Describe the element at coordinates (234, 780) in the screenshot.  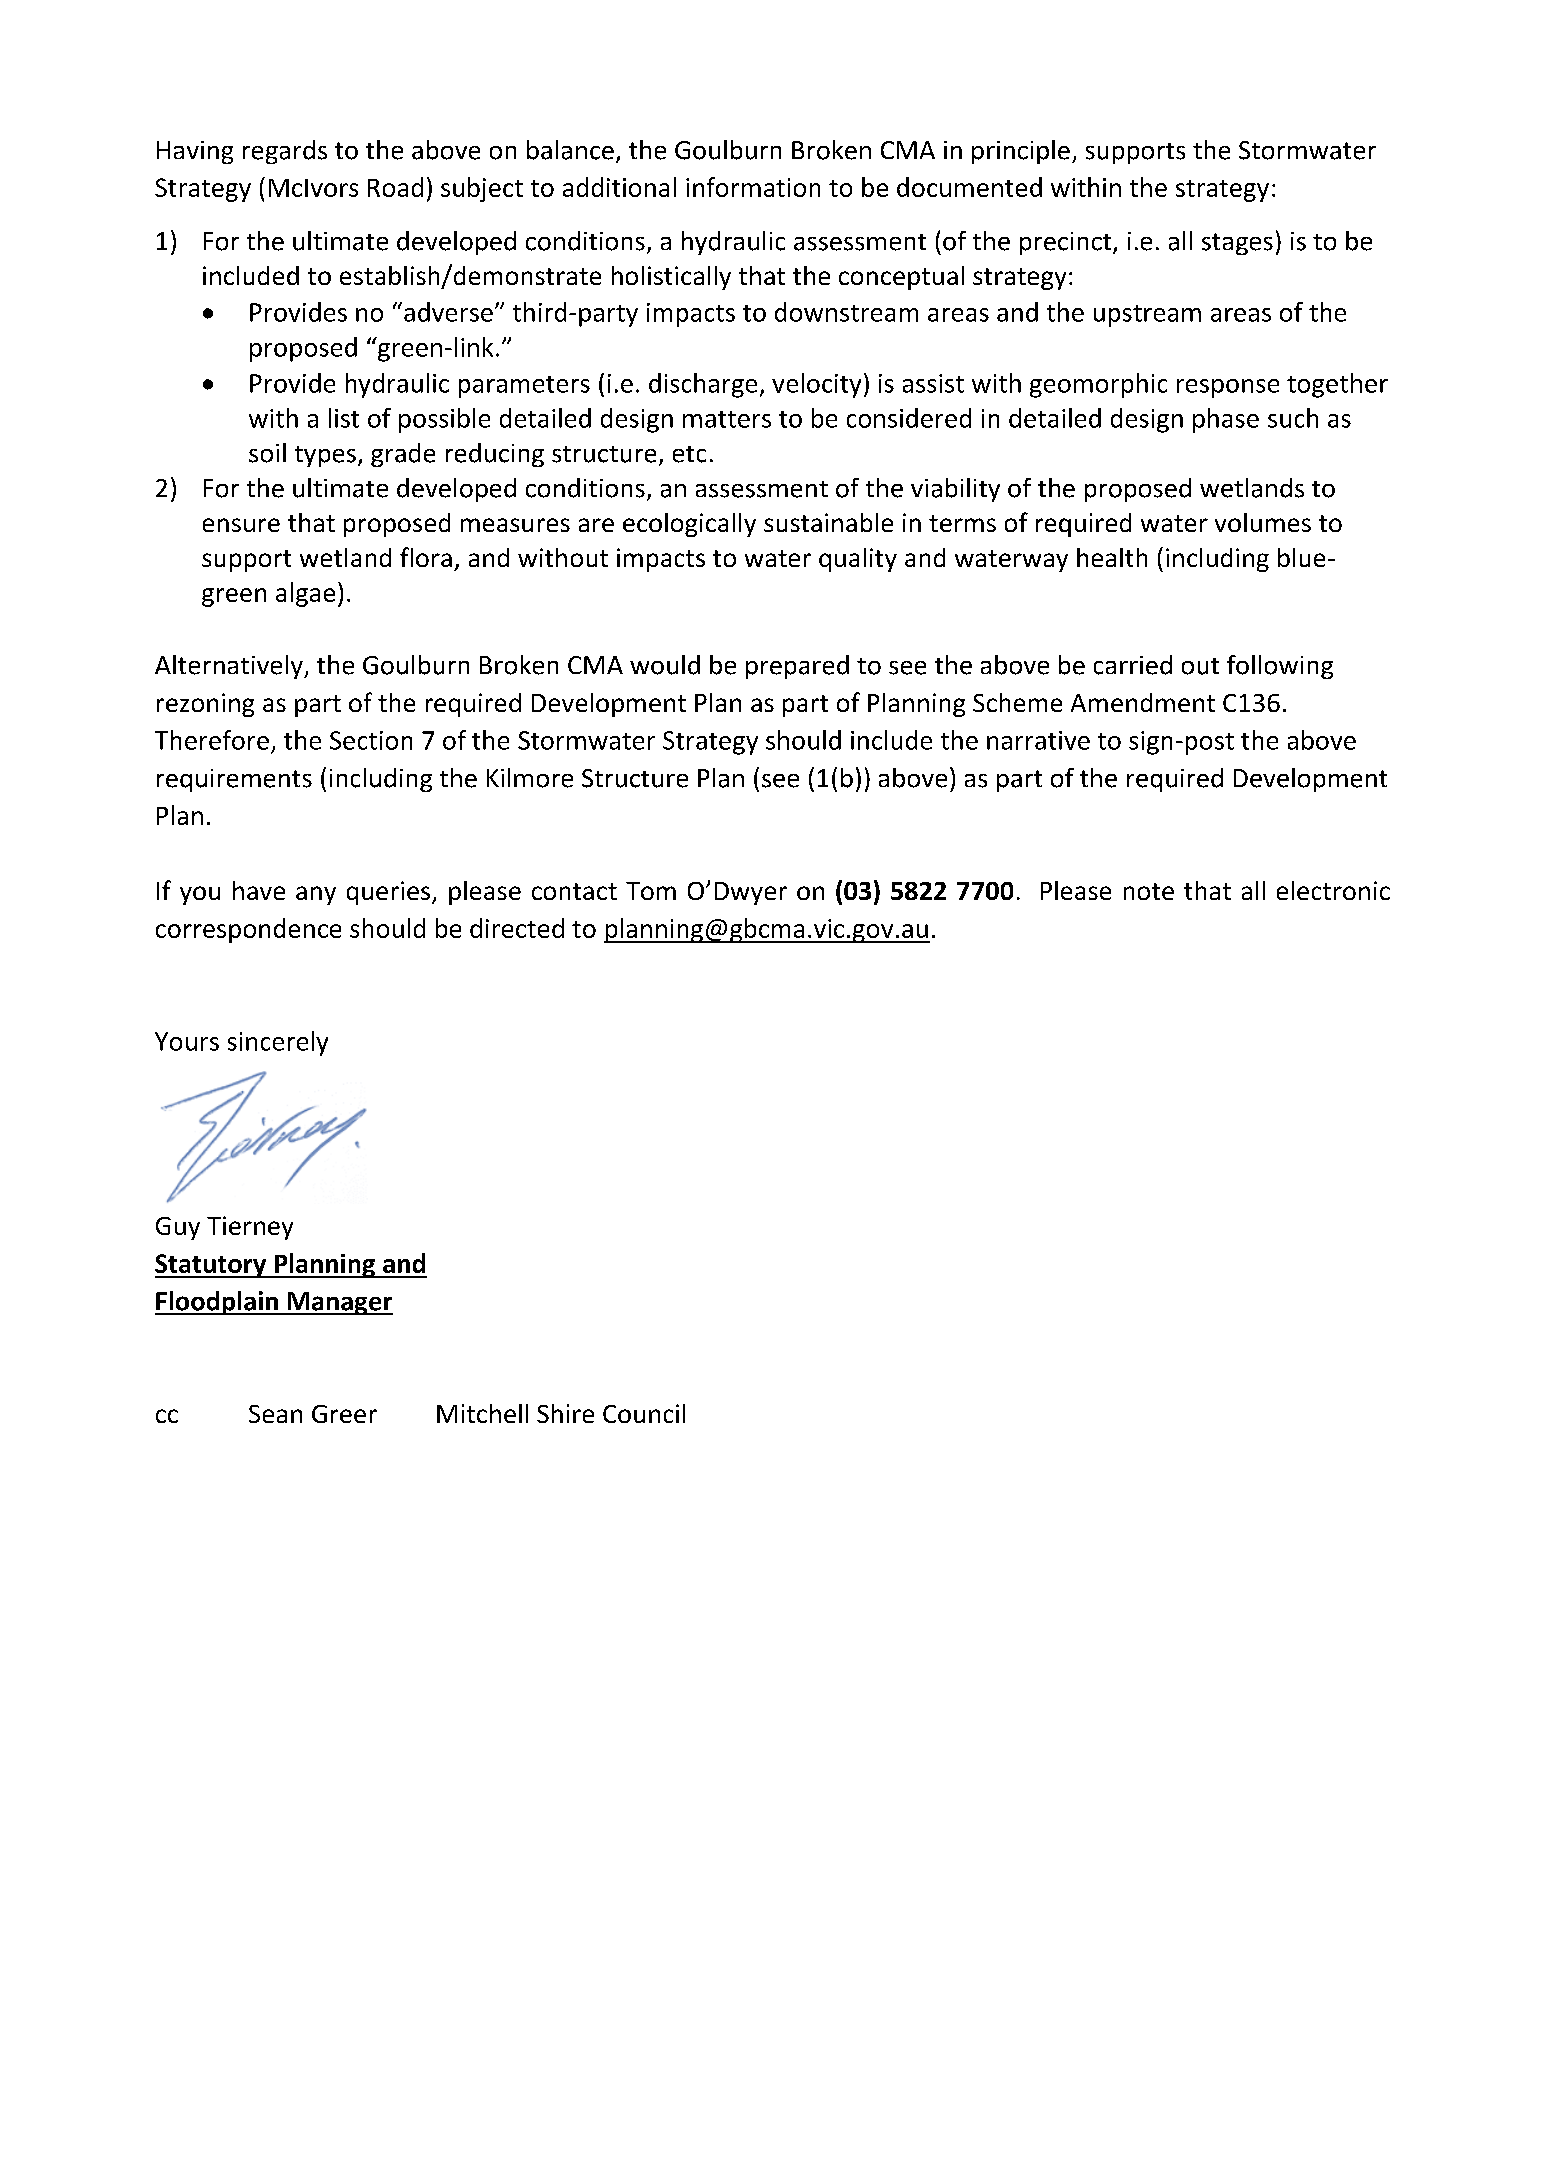
I see `requirements` at that location.
